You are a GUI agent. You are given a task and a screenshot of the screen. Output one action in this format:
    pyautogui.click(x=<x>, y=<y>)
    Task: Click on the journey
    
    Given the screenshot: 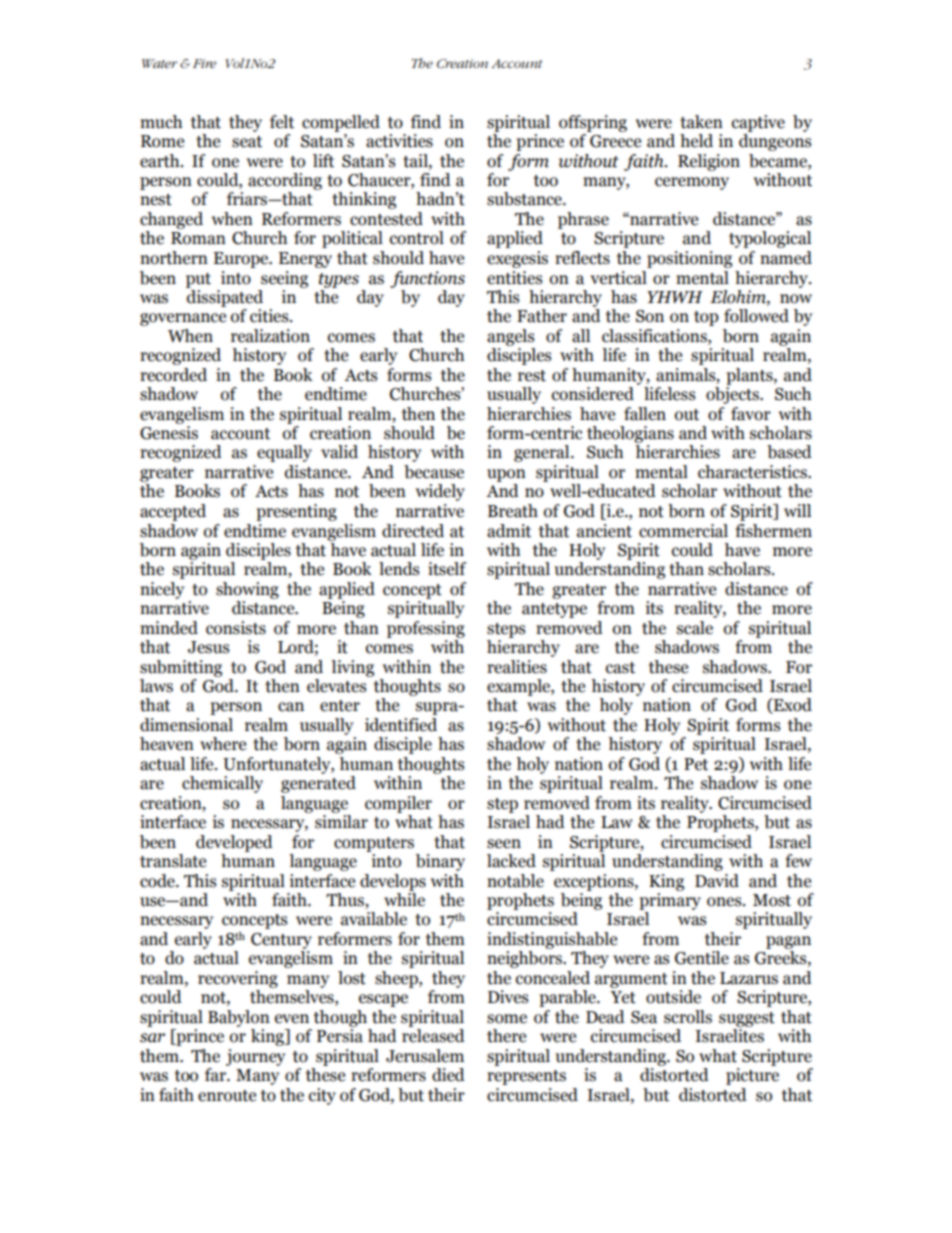 What is the action you would take?
    pyautogui.click(x=255, y=1057)
